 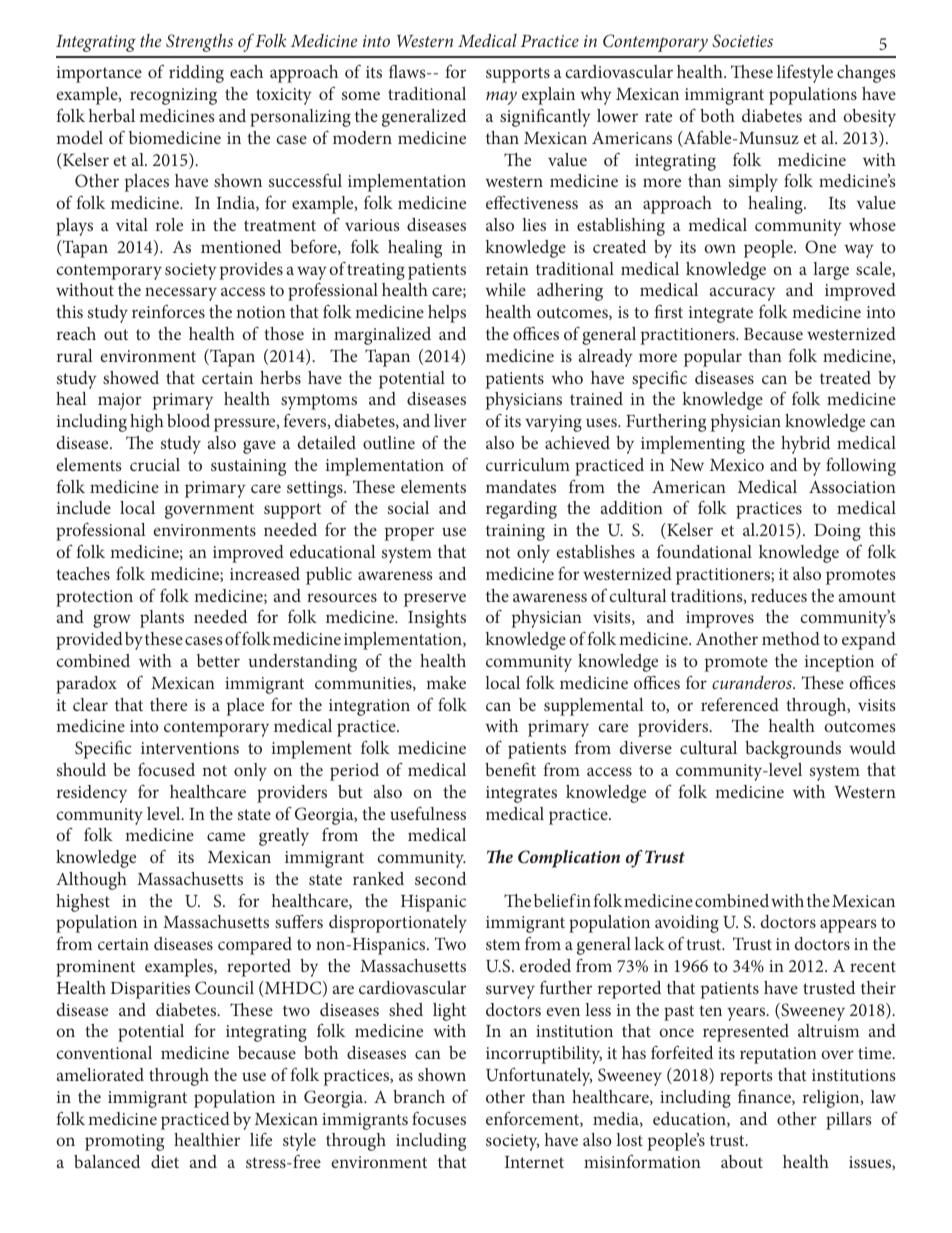 I want to click on branch, so click(x=419, y=1096).
